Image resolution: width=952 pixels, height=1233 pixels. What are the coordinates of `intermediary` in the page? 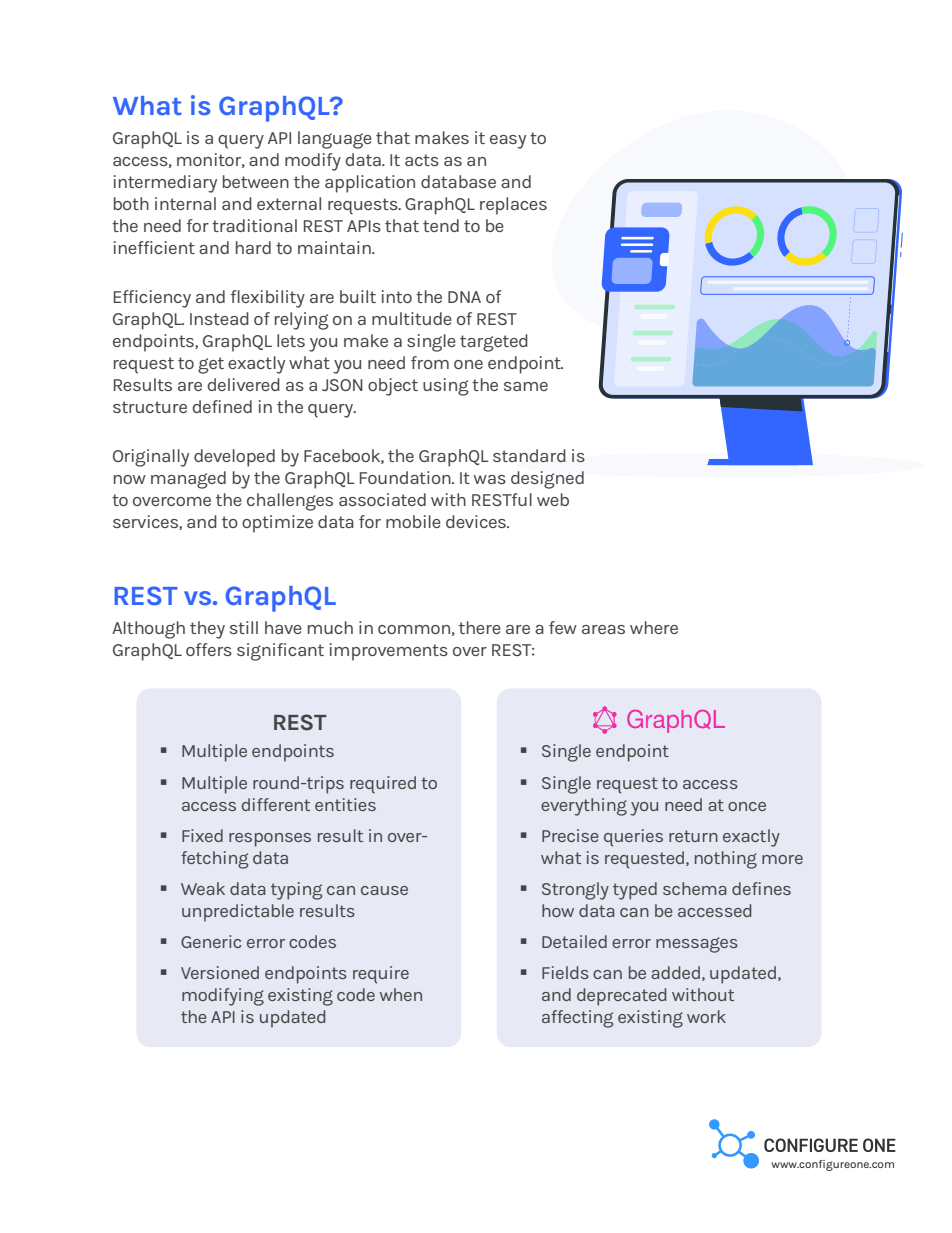 It's located at (165, 184).
